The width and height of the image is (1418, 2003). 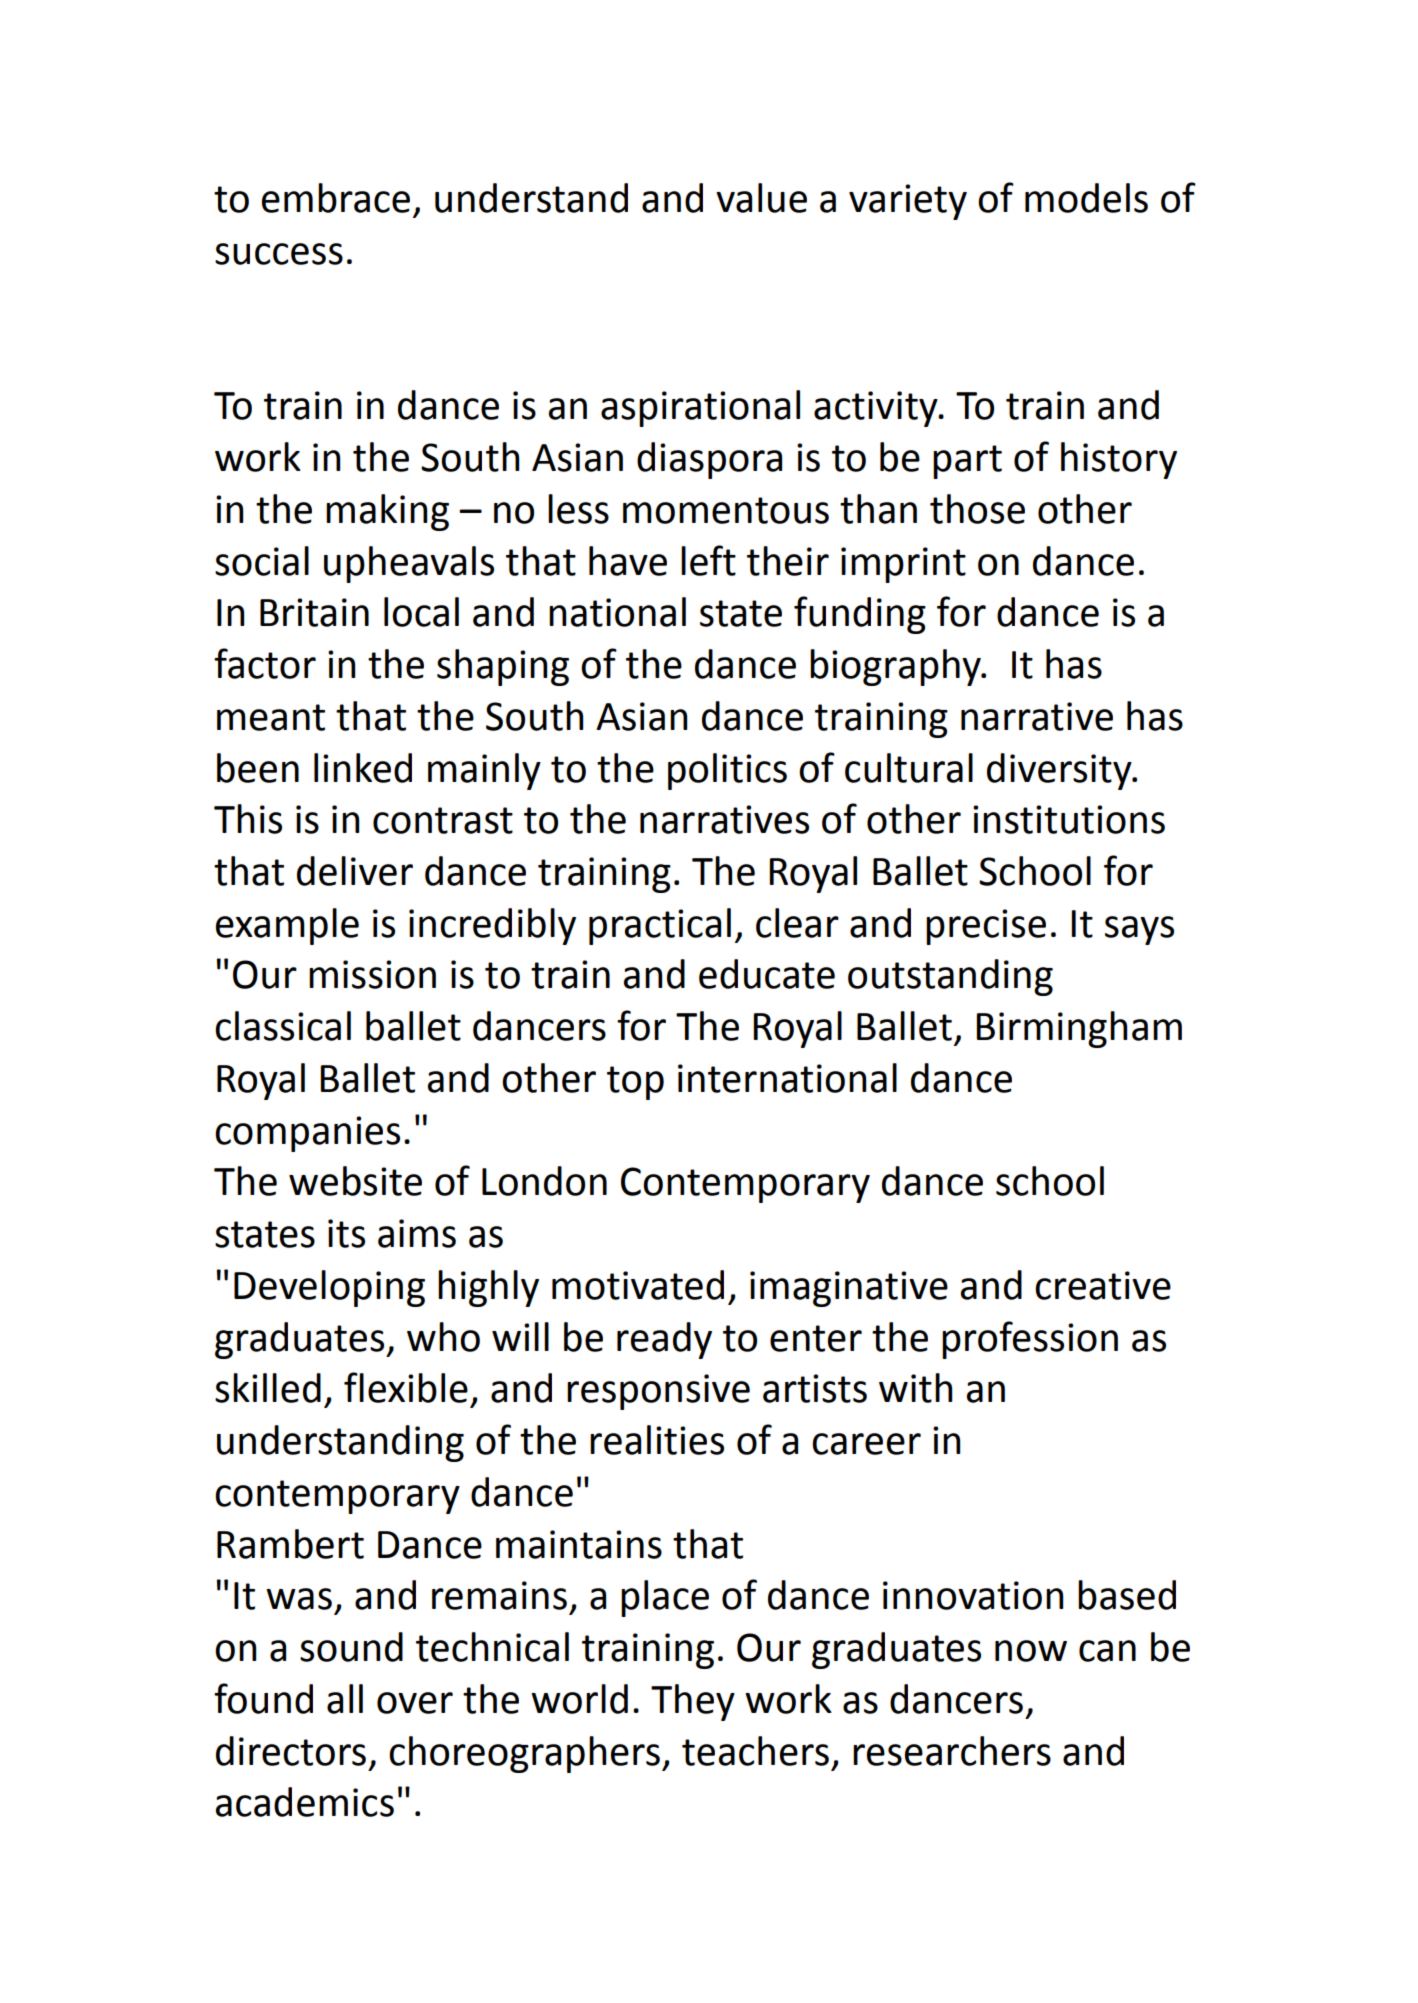 I want to click on educate, so click(x=767, y=974).
